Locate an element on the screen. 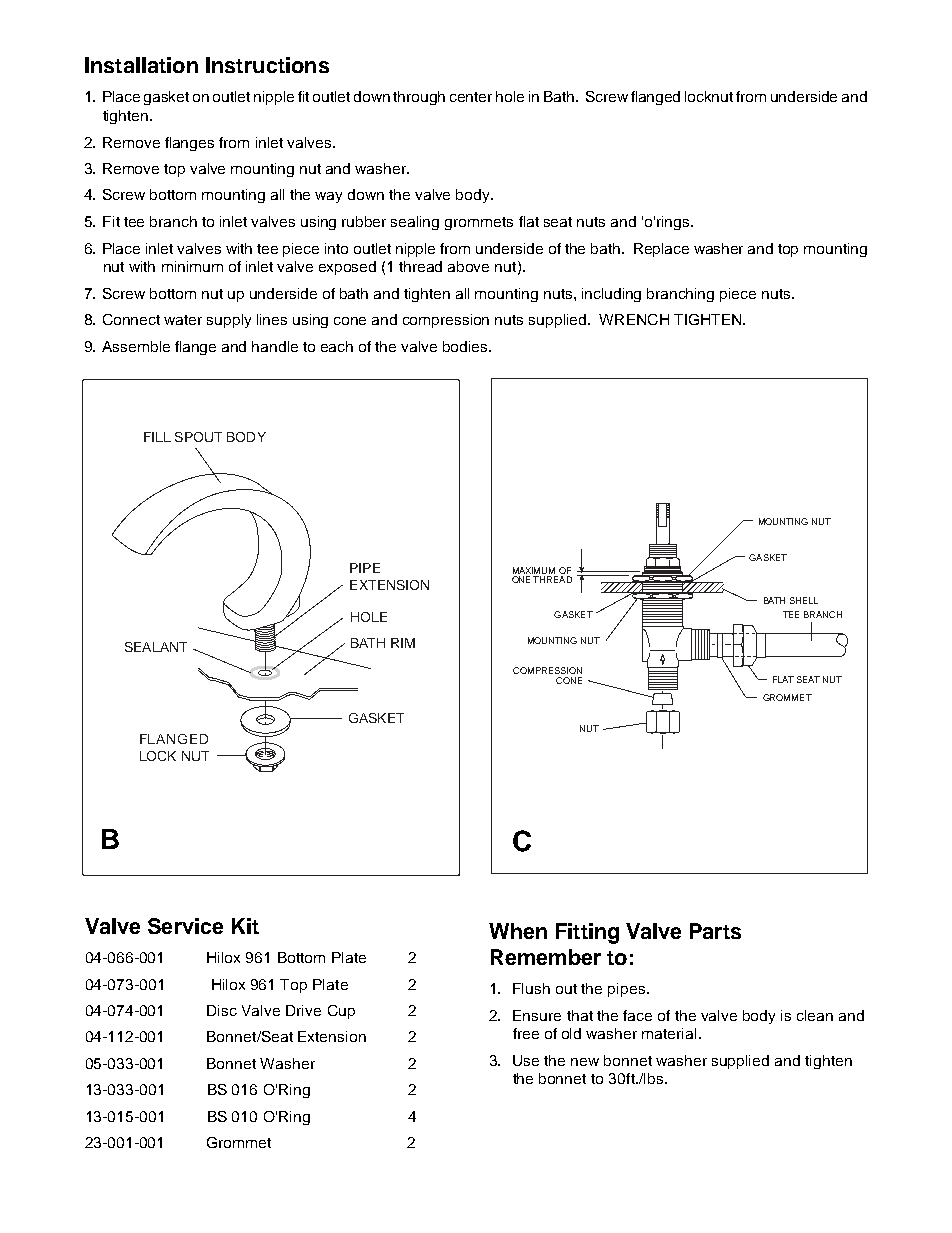 The width and height of the screenshot is (952, 1233). free is located at coordinates (526, 1033).
